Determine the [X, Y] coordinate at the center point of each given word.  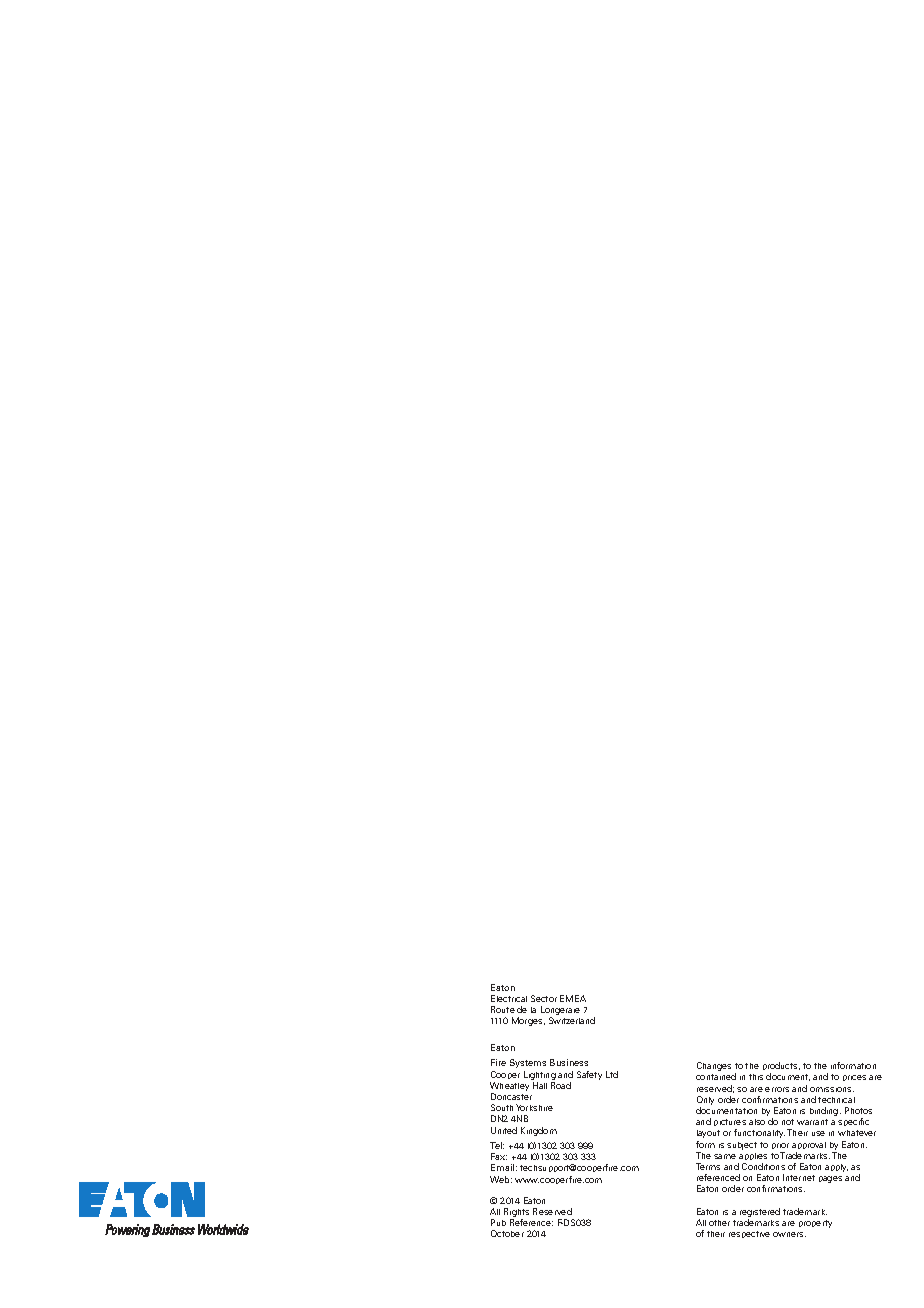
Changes [714, 1066]
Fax [499, 1156]
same [725, 1156]
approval [809, 1145]
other [719, 1223]
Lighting [540, 1075]
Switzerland [572, 1020]
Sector [544, 998]
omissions [832, 1089]
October [507, 1233]
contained [716, 1076]
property [815, 1224]
